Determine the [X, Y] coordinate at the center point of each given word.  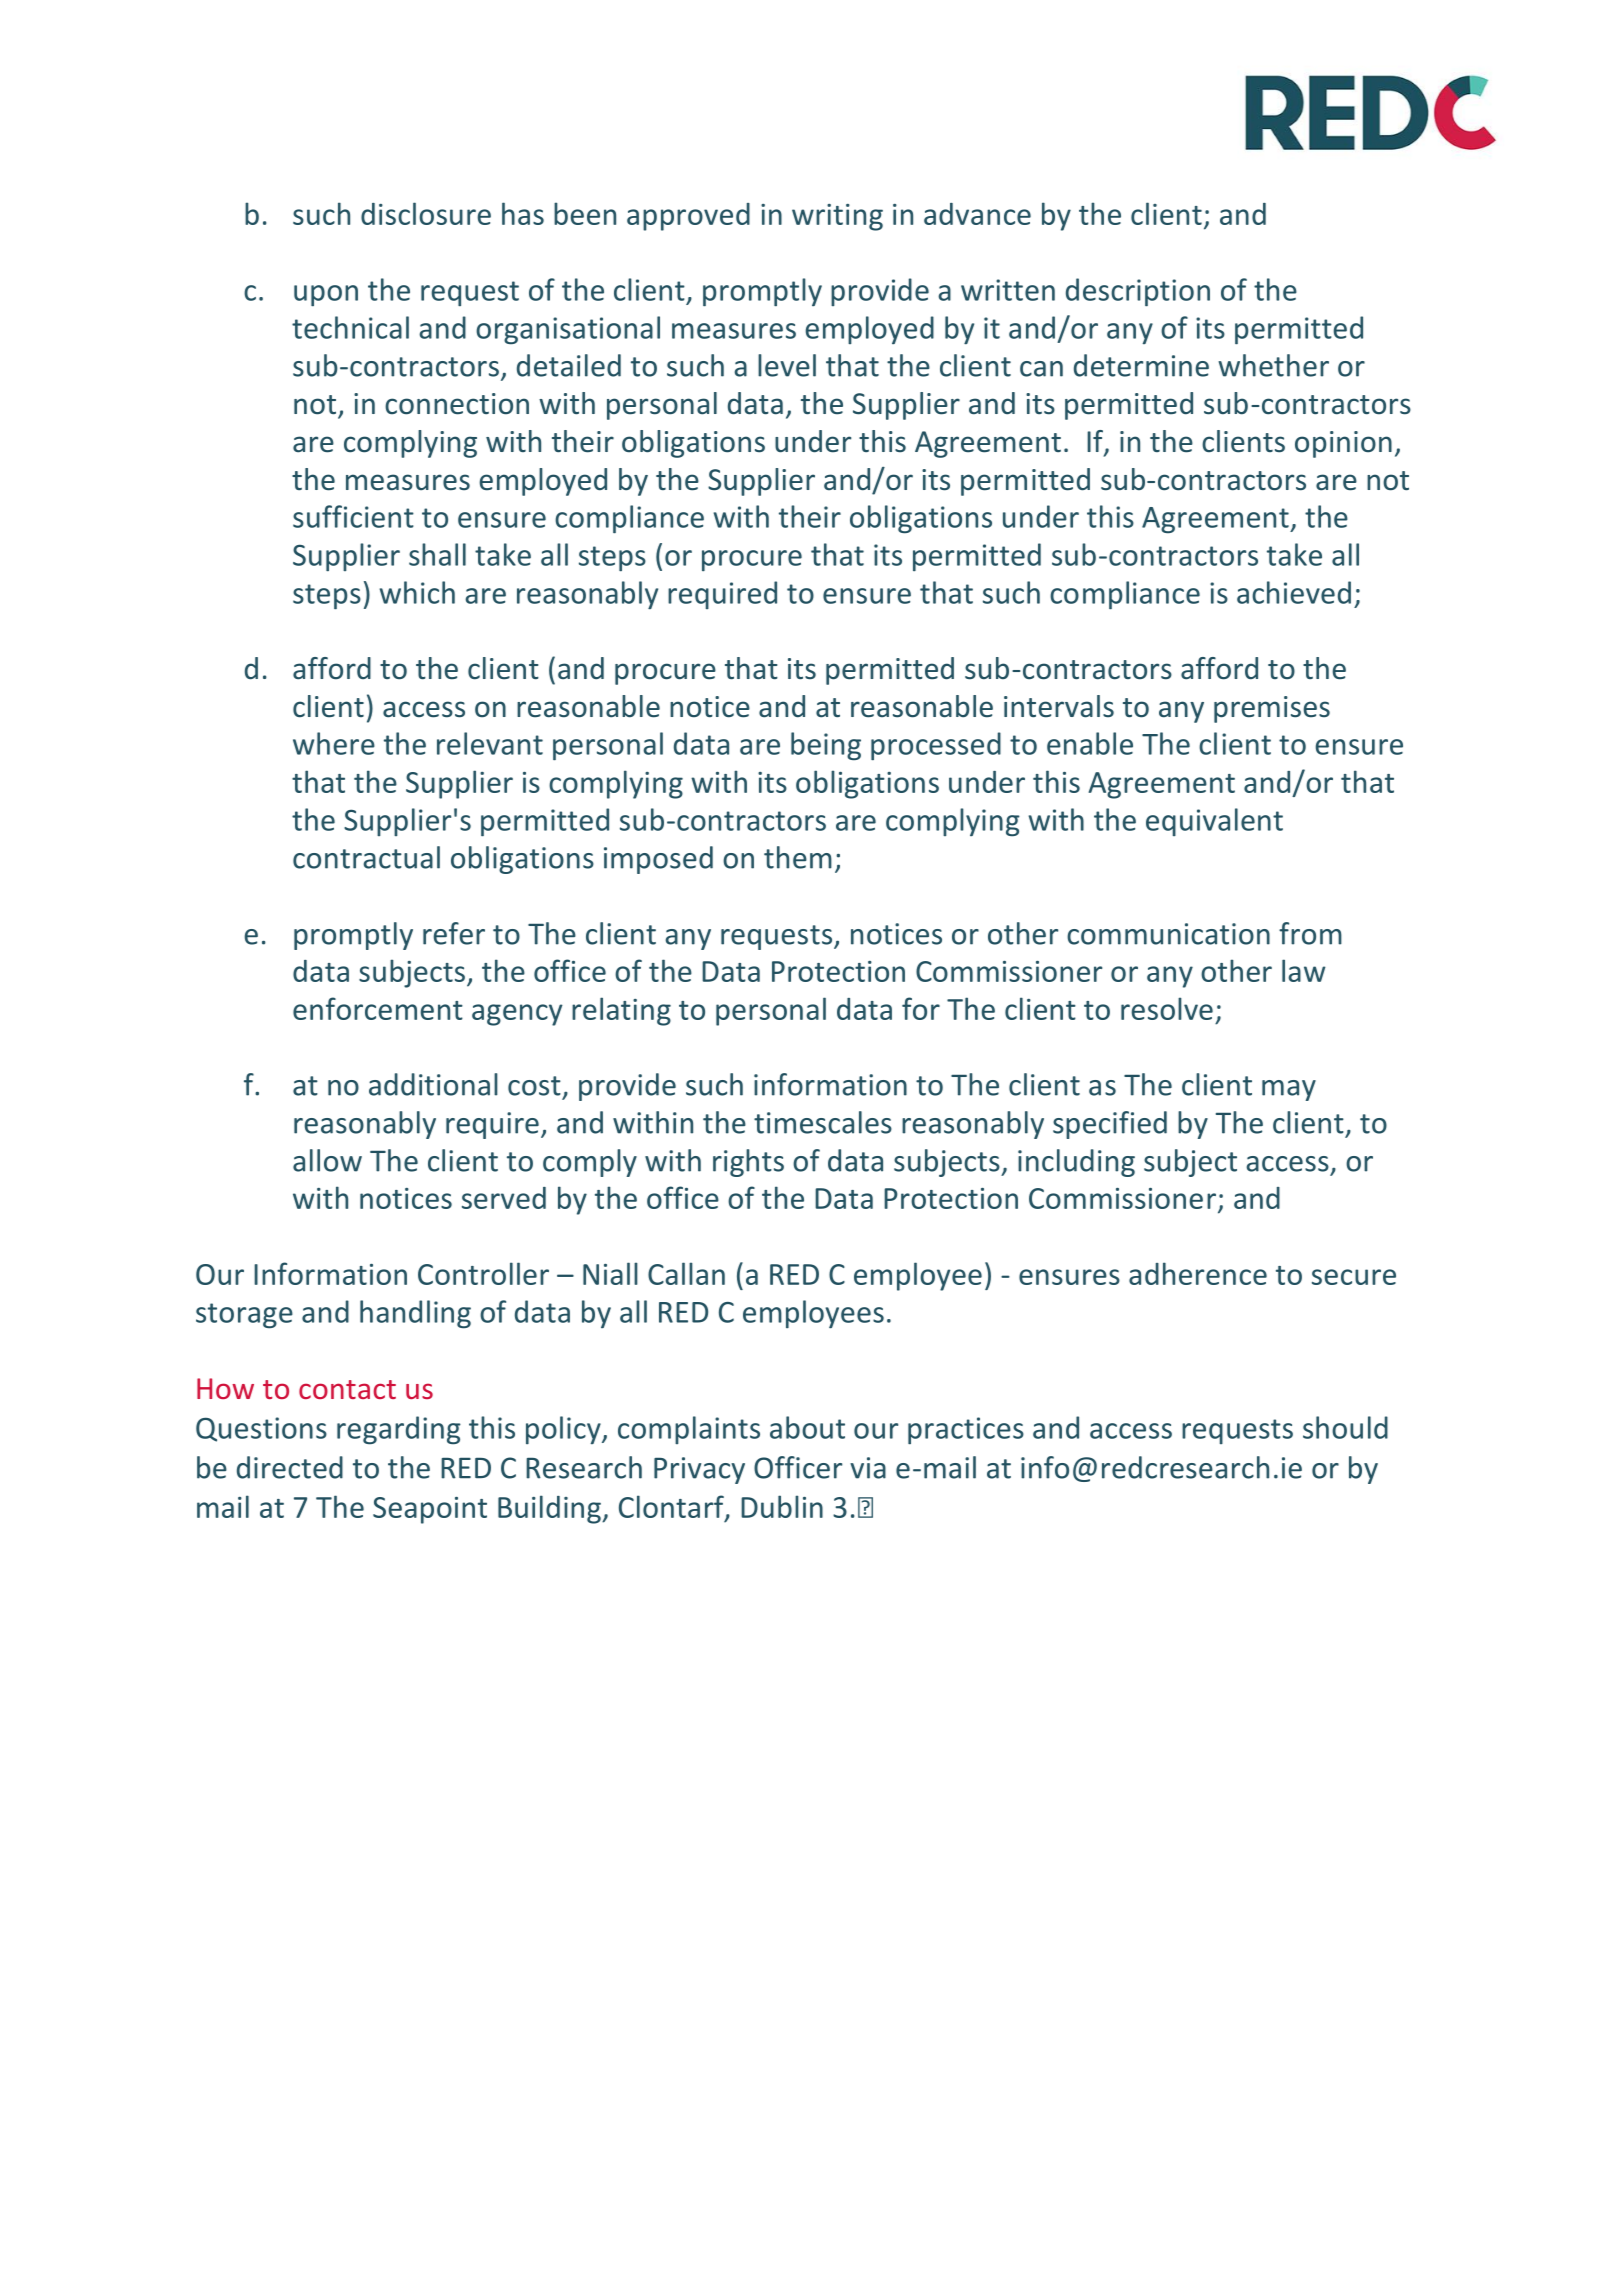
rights [748, 1163]
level [787, 365]
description [1138, 292]
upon [326, 295]
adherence [1198, 1273]
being [826, 746]
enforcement [378, 1008]
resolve [1167, 1008]
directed [290, 1467]
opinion [1343, 444]
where [334, 743]
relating [621, 1011]
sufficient [353, 516]
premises [1272, 709]
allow [327, 1160]
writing [837, 217]
